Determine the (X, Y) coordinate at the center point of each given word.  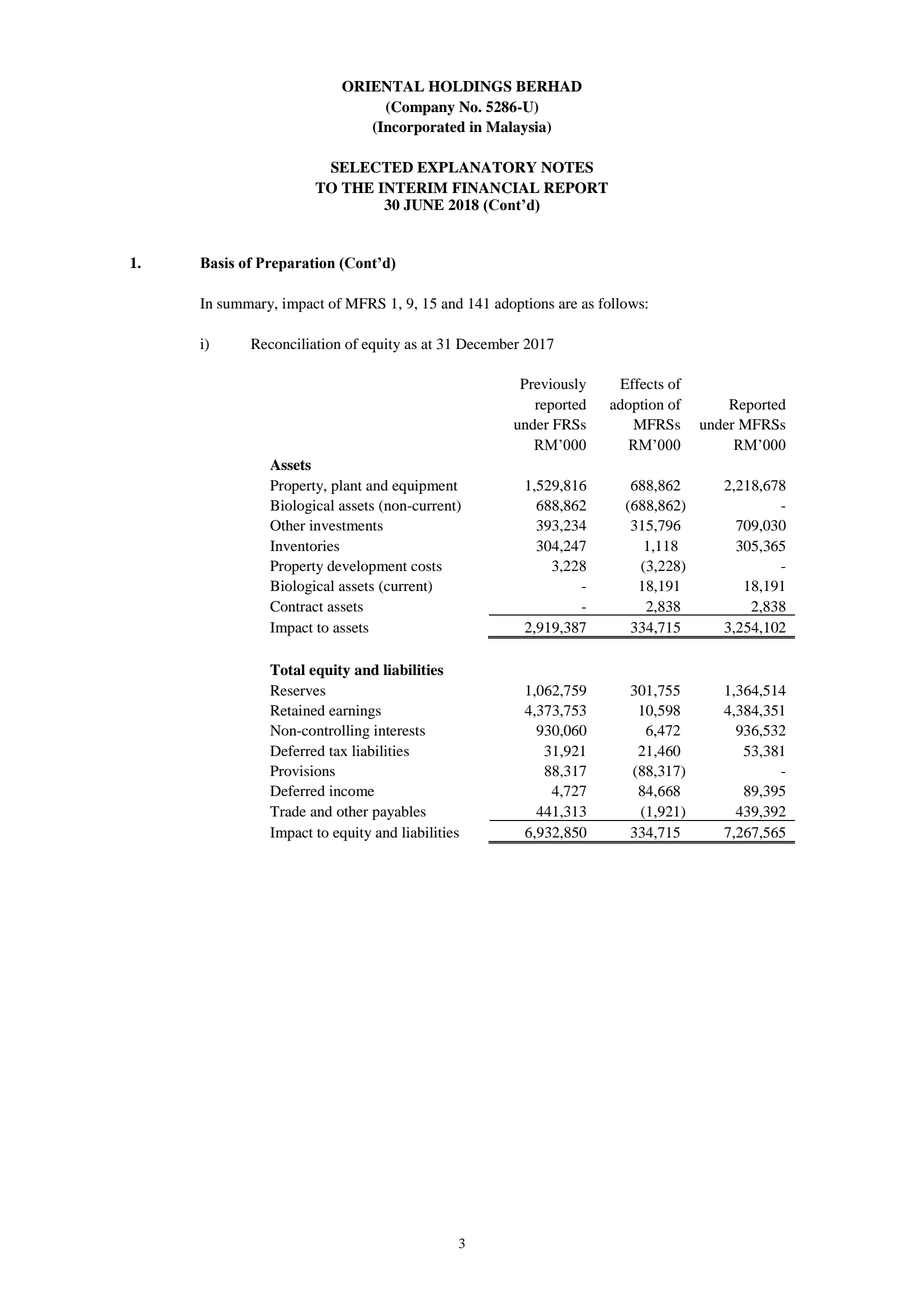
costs (426, 567)
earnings (355, 712)
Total (287, 670)
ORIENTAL (383, 86)
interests (399, 730)
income (351, 791)
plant (346, 487)
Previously (553, 385)
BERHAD (549, 86)
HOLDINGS (470, 86)
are (568, 305)
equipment (425, 487)
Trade (288, 811)
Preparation (295, 264)
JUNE (423, 205)
